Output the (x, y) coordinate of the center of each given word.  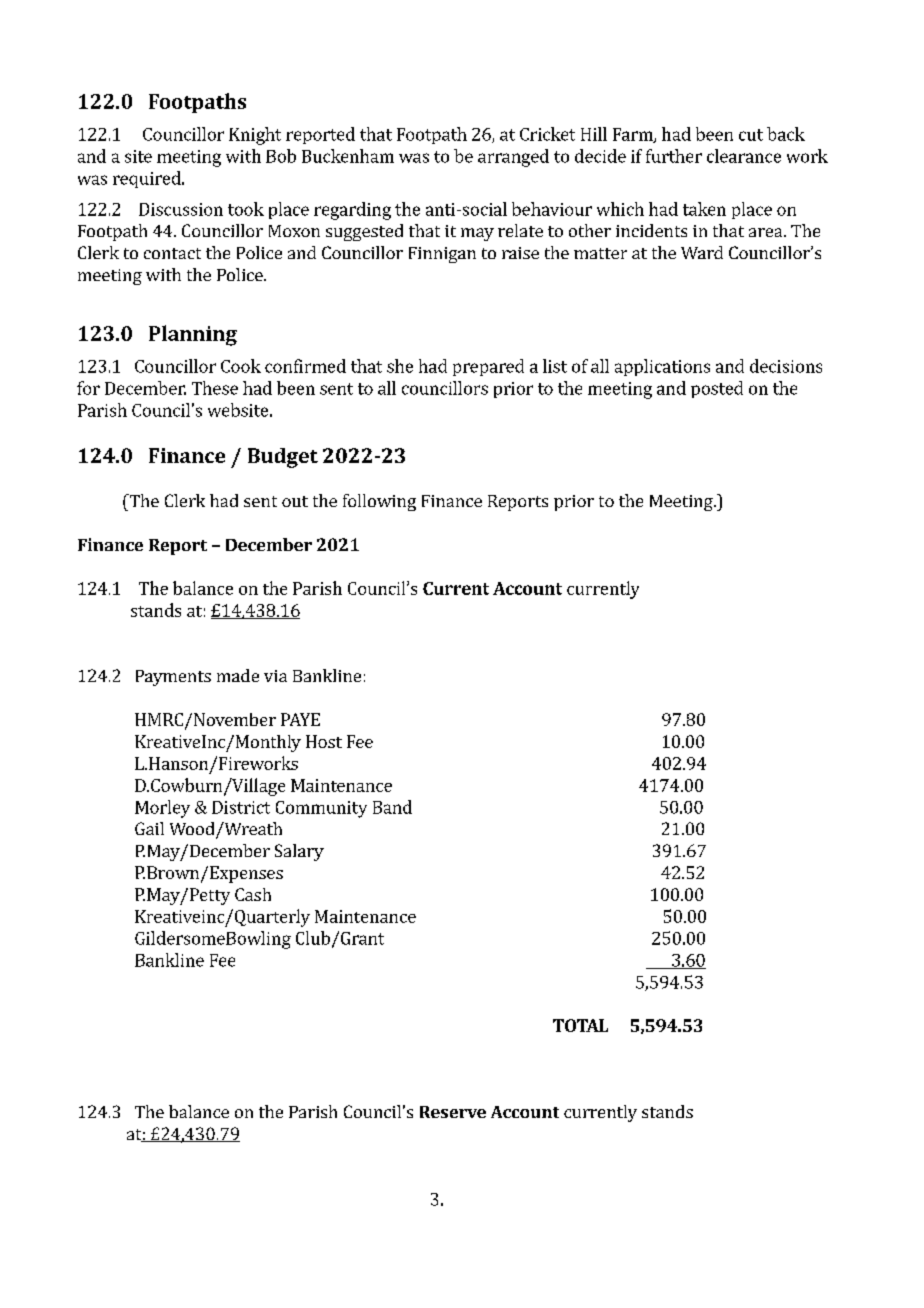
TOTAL (580, 1025)
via (275, 676)
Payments (173, 678)
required (148, 179)
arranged (513, 158)
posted (717, 389)
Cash (253, 894)
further (674, 156)
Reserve (453, 1112)
